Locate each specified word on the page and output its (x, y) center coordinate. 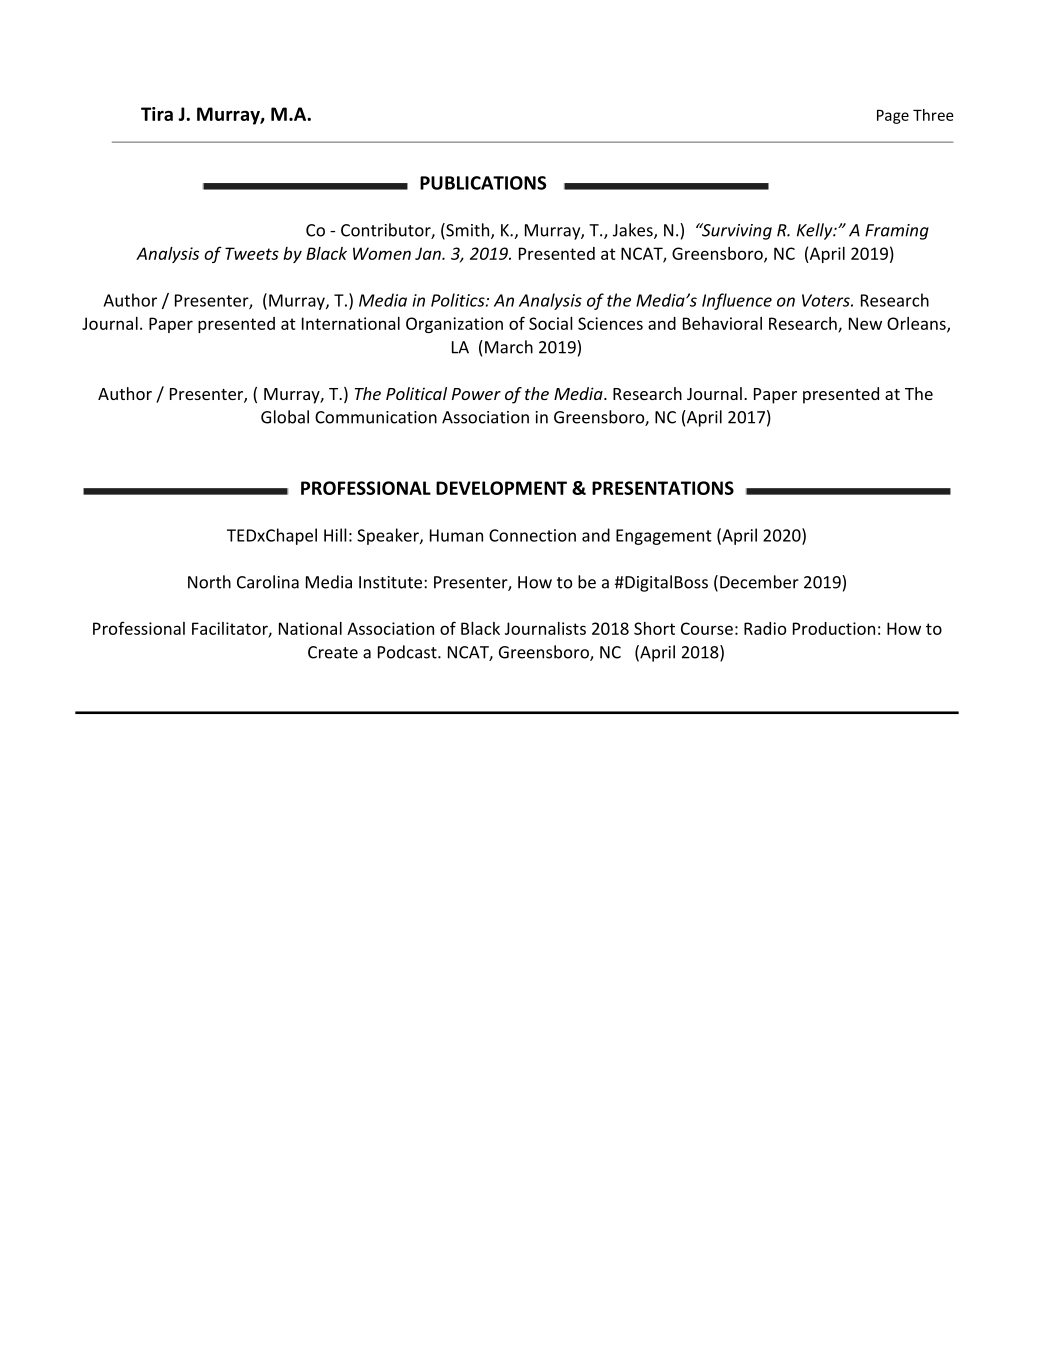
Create (333, 652)
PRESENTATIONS (663, 488)
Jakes (634, 231)
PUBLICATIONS (483, 183)
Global (285, 417)
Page (893, 117)
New (865, 323)
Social (551, 323)
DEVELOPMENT (501, 488)
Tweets (252, 253)
